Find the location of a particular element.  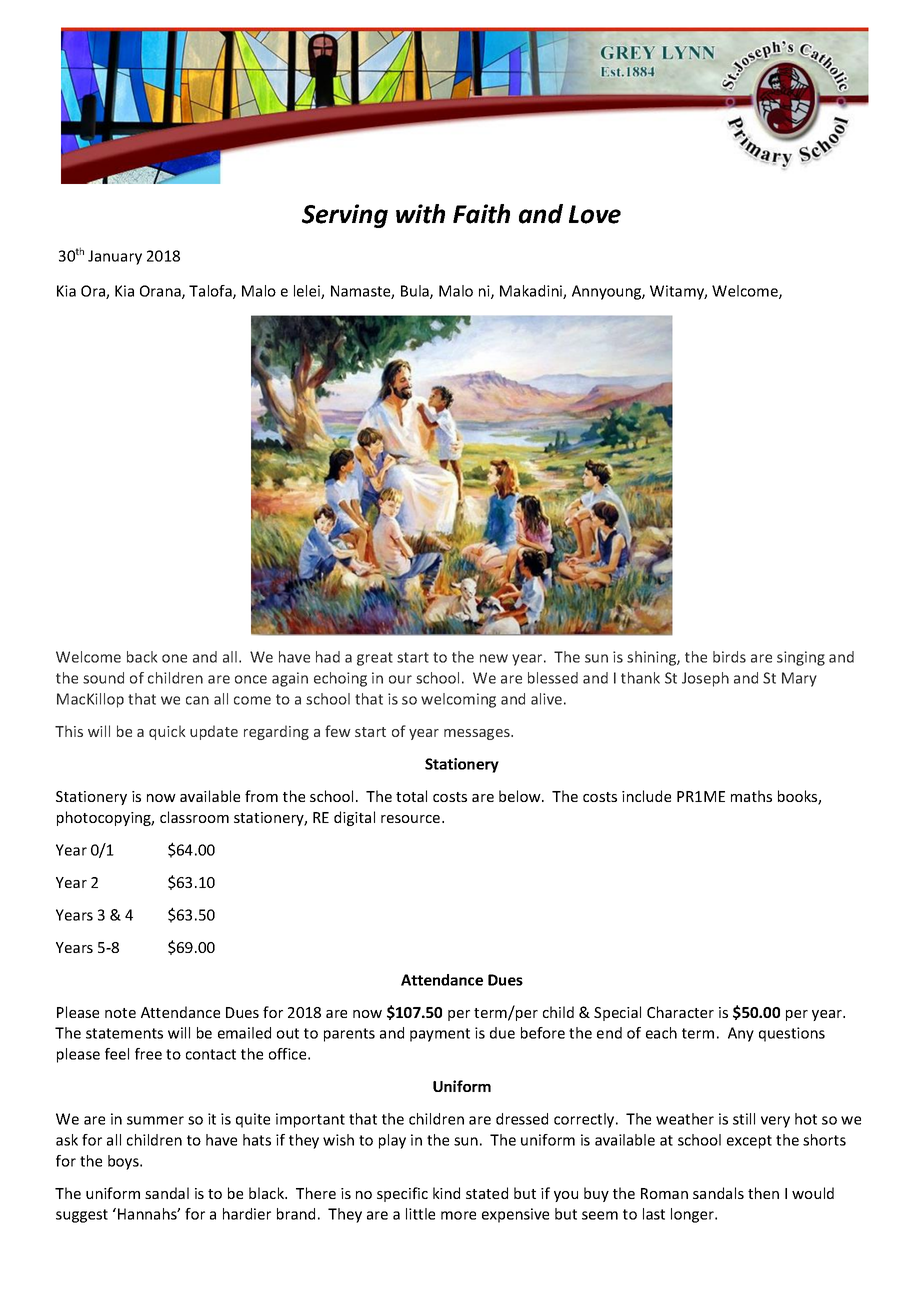

note is located at coordinates (120, 1013).
